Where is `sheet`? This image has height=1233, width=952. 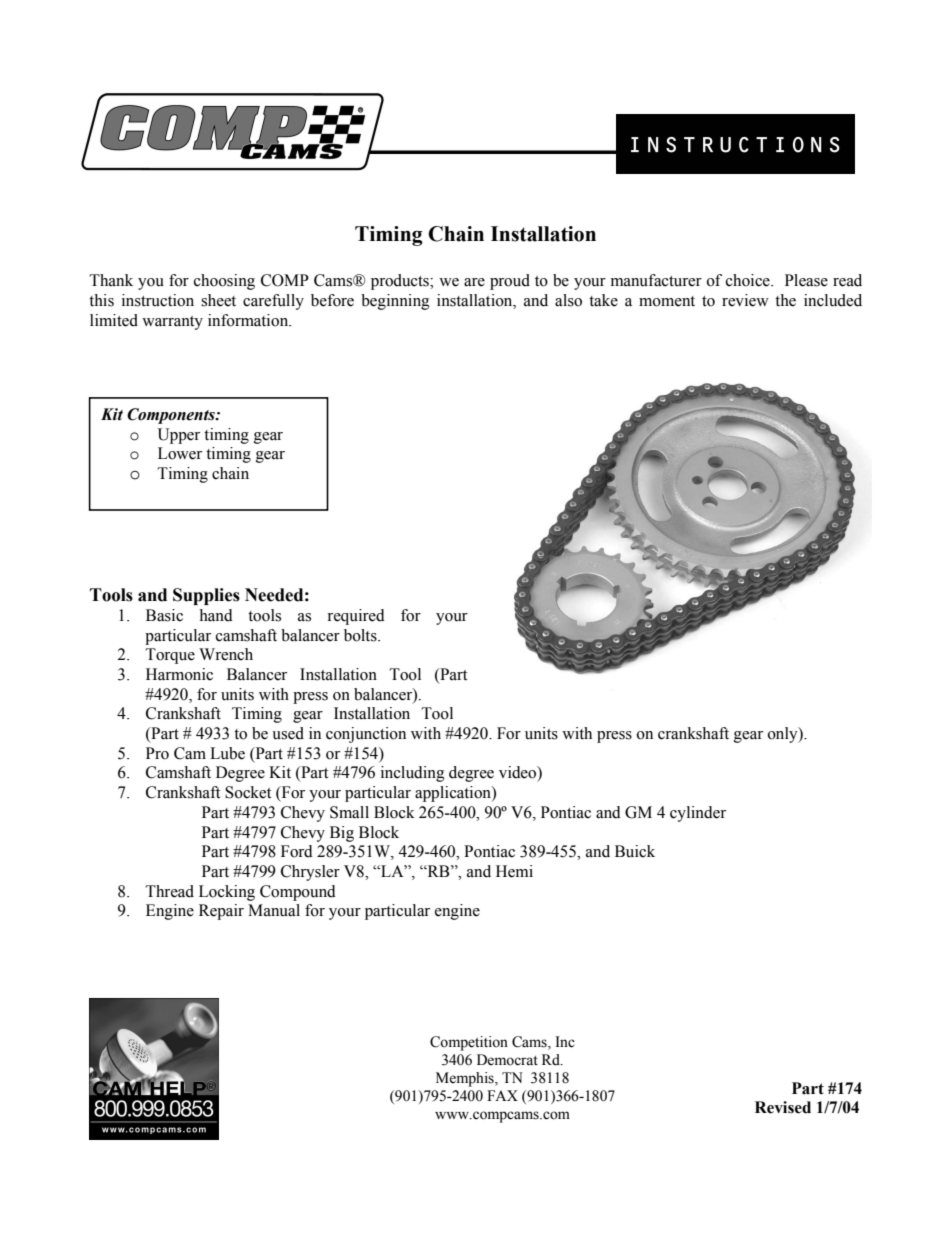
sheet is located at coordinates (218, 300).
